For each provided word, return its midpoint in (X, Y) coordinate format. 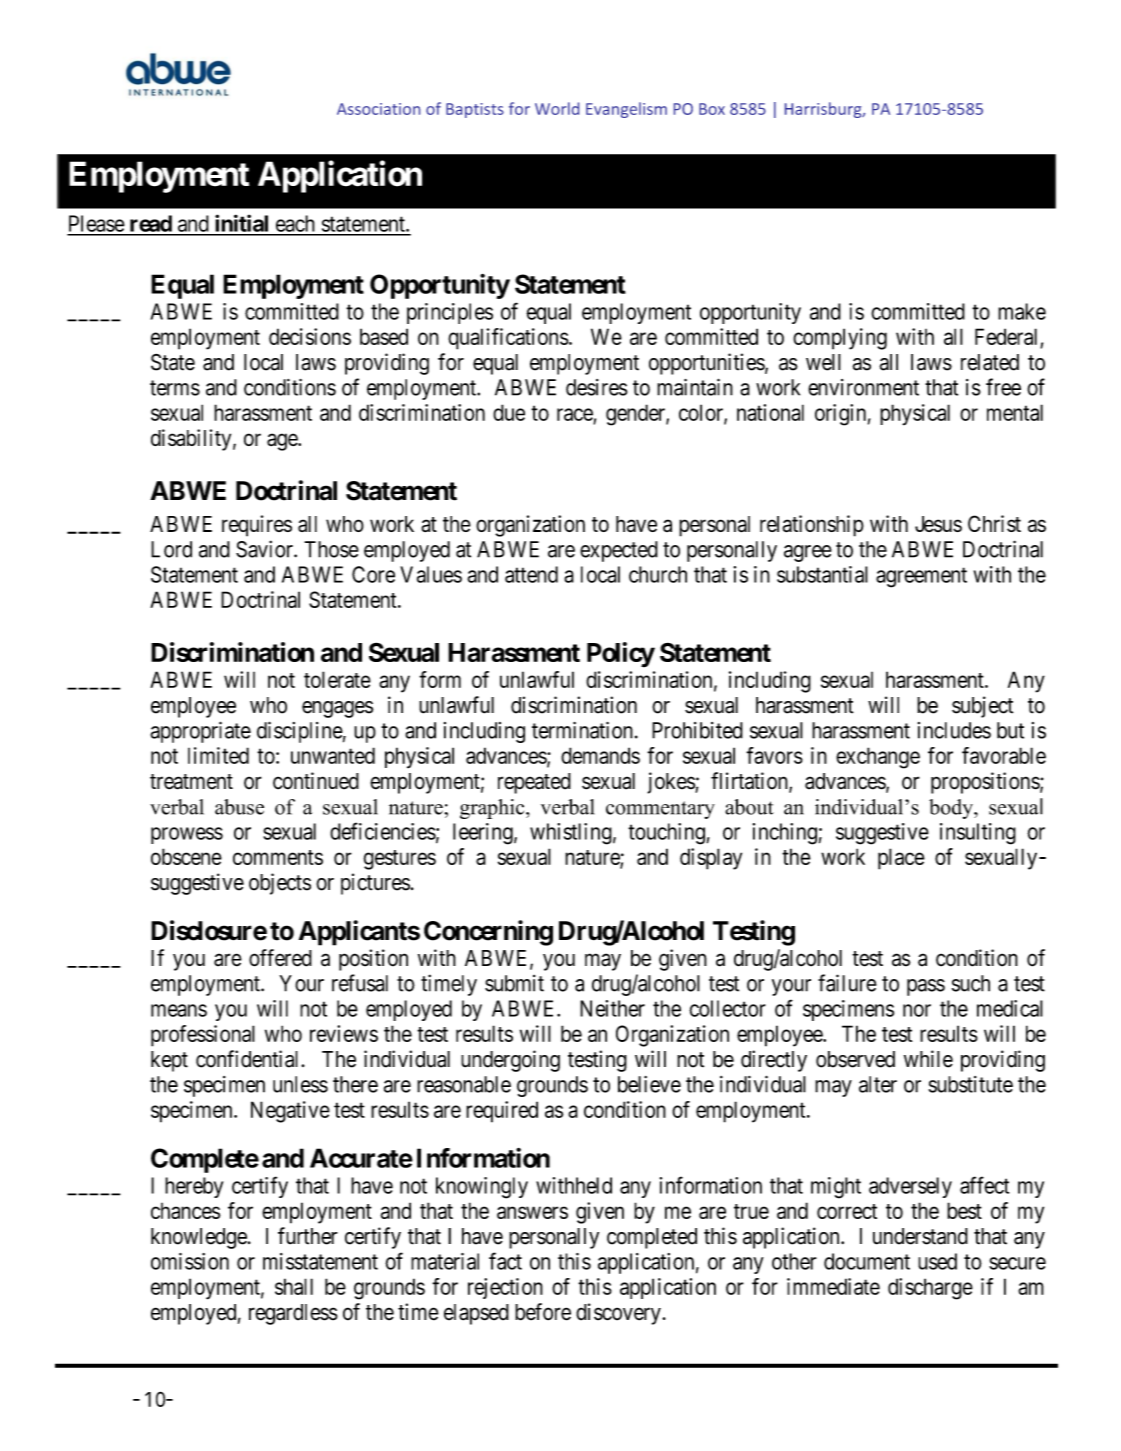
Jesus (938, 524)
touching (667, 834)
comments (278, 857)
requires (257, 526)
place (901, 859)
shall (294, 1286)
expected (619, 551)
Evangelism (626, 110)
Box (712, 109)
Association (378, 109)
